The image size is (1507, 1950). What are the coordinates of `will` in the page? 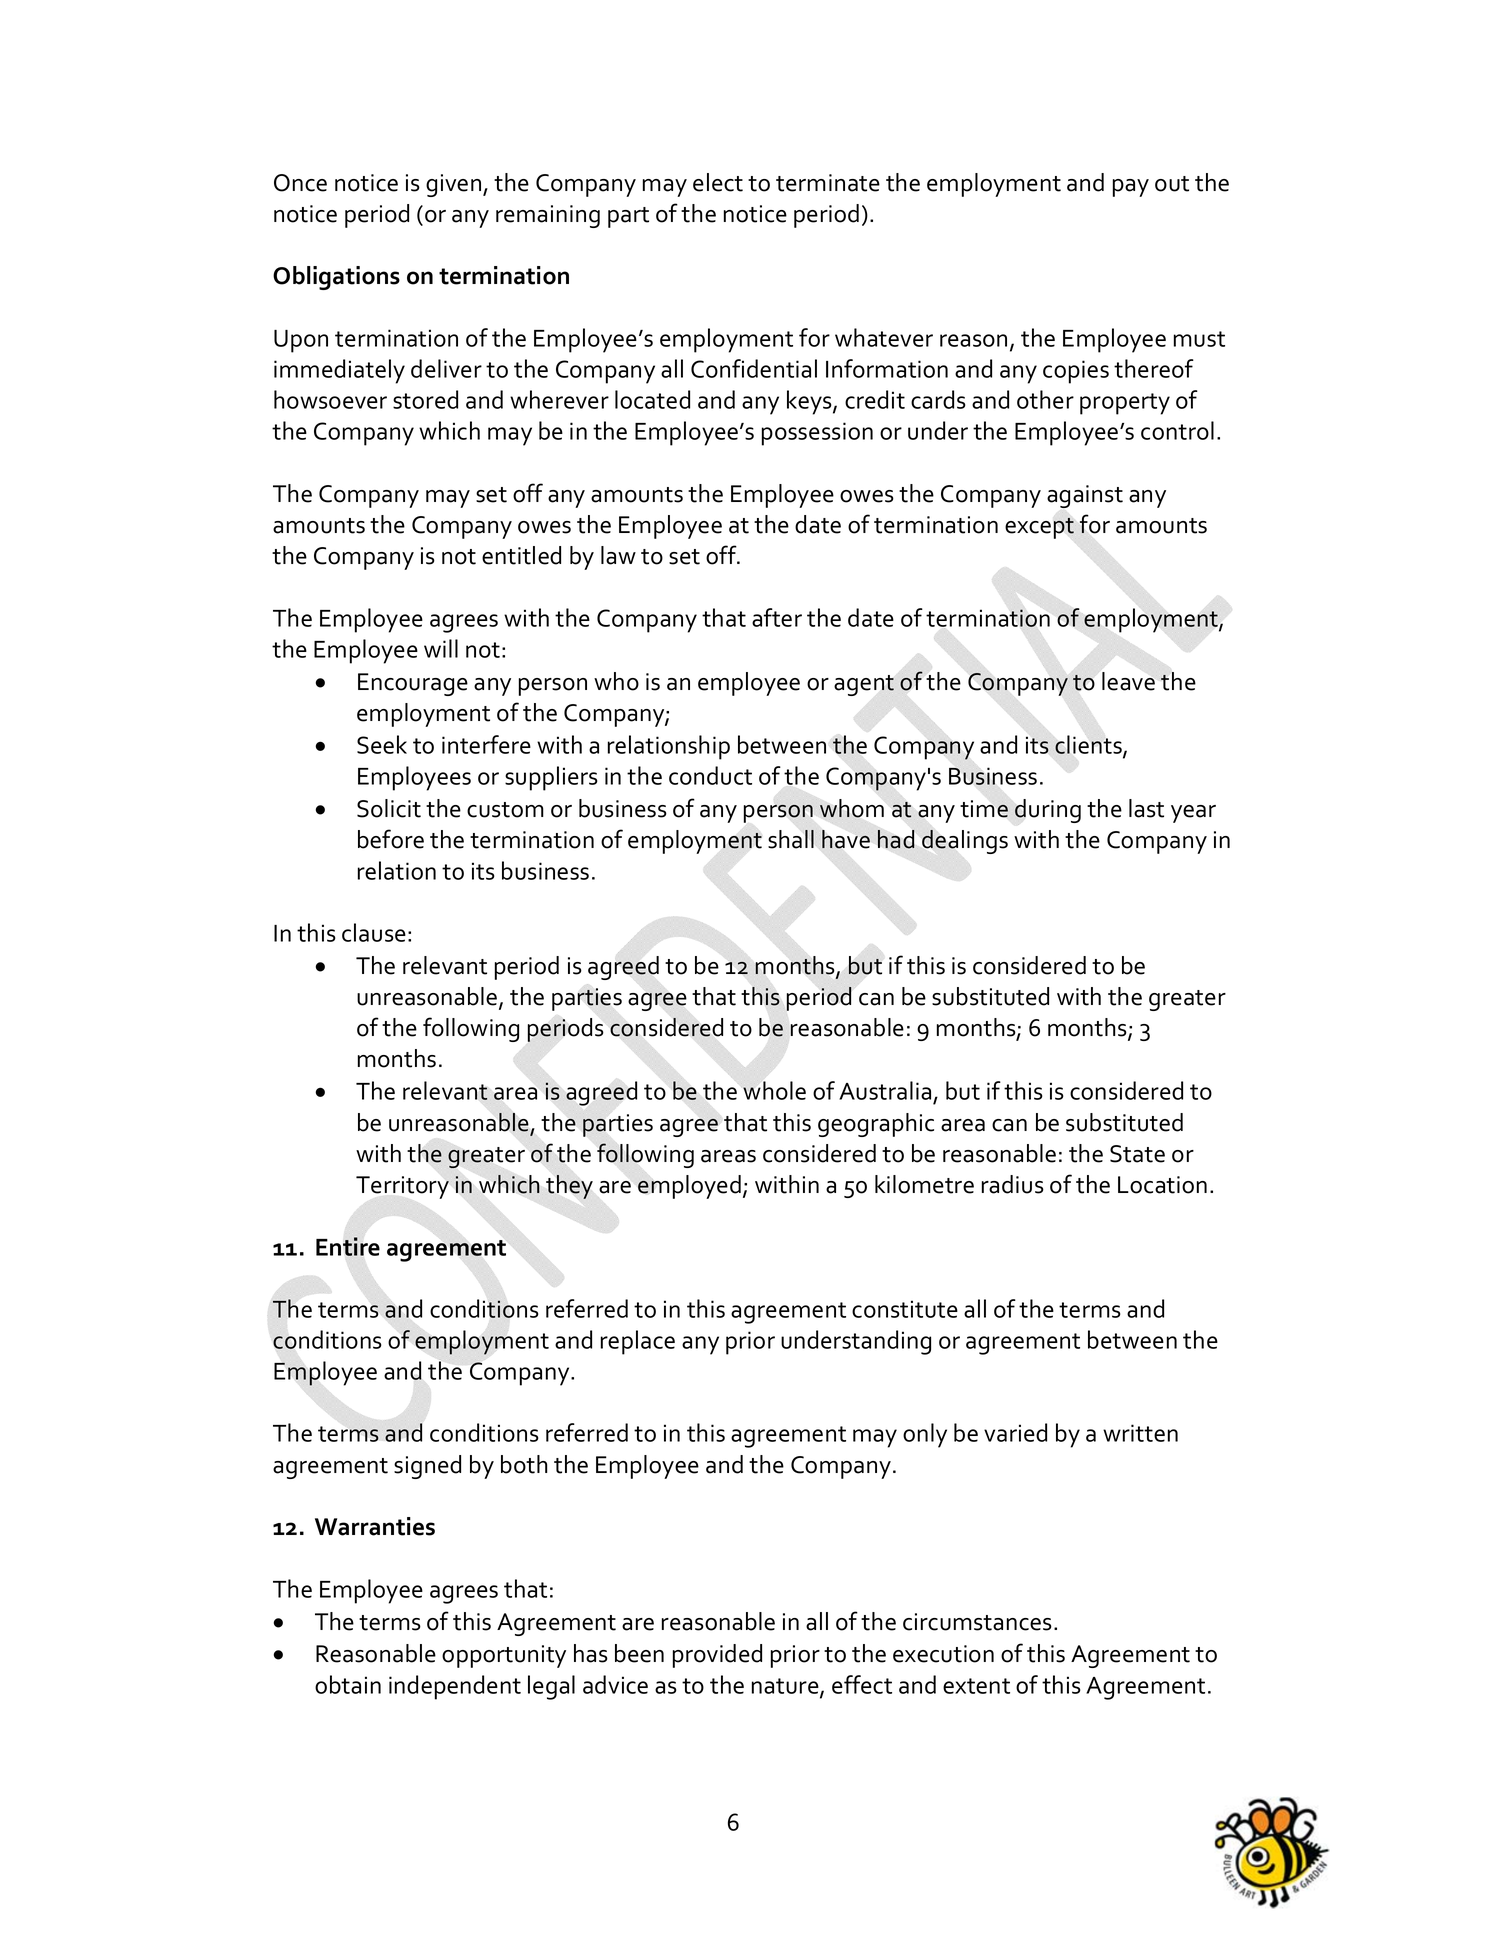 It's located at (441, 648).
